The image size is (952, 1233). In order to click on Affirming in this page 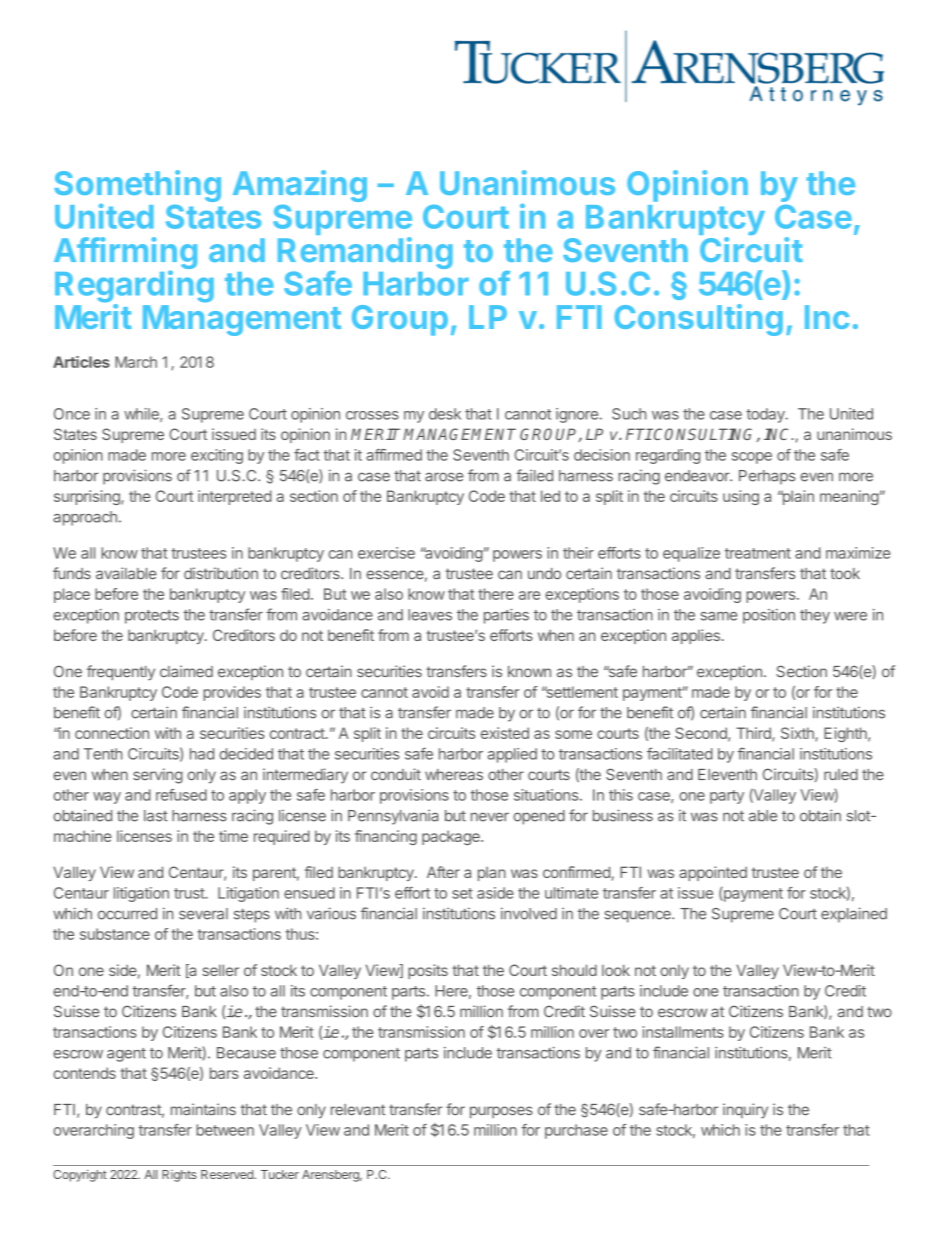, I will do `click(125, 254)`.
